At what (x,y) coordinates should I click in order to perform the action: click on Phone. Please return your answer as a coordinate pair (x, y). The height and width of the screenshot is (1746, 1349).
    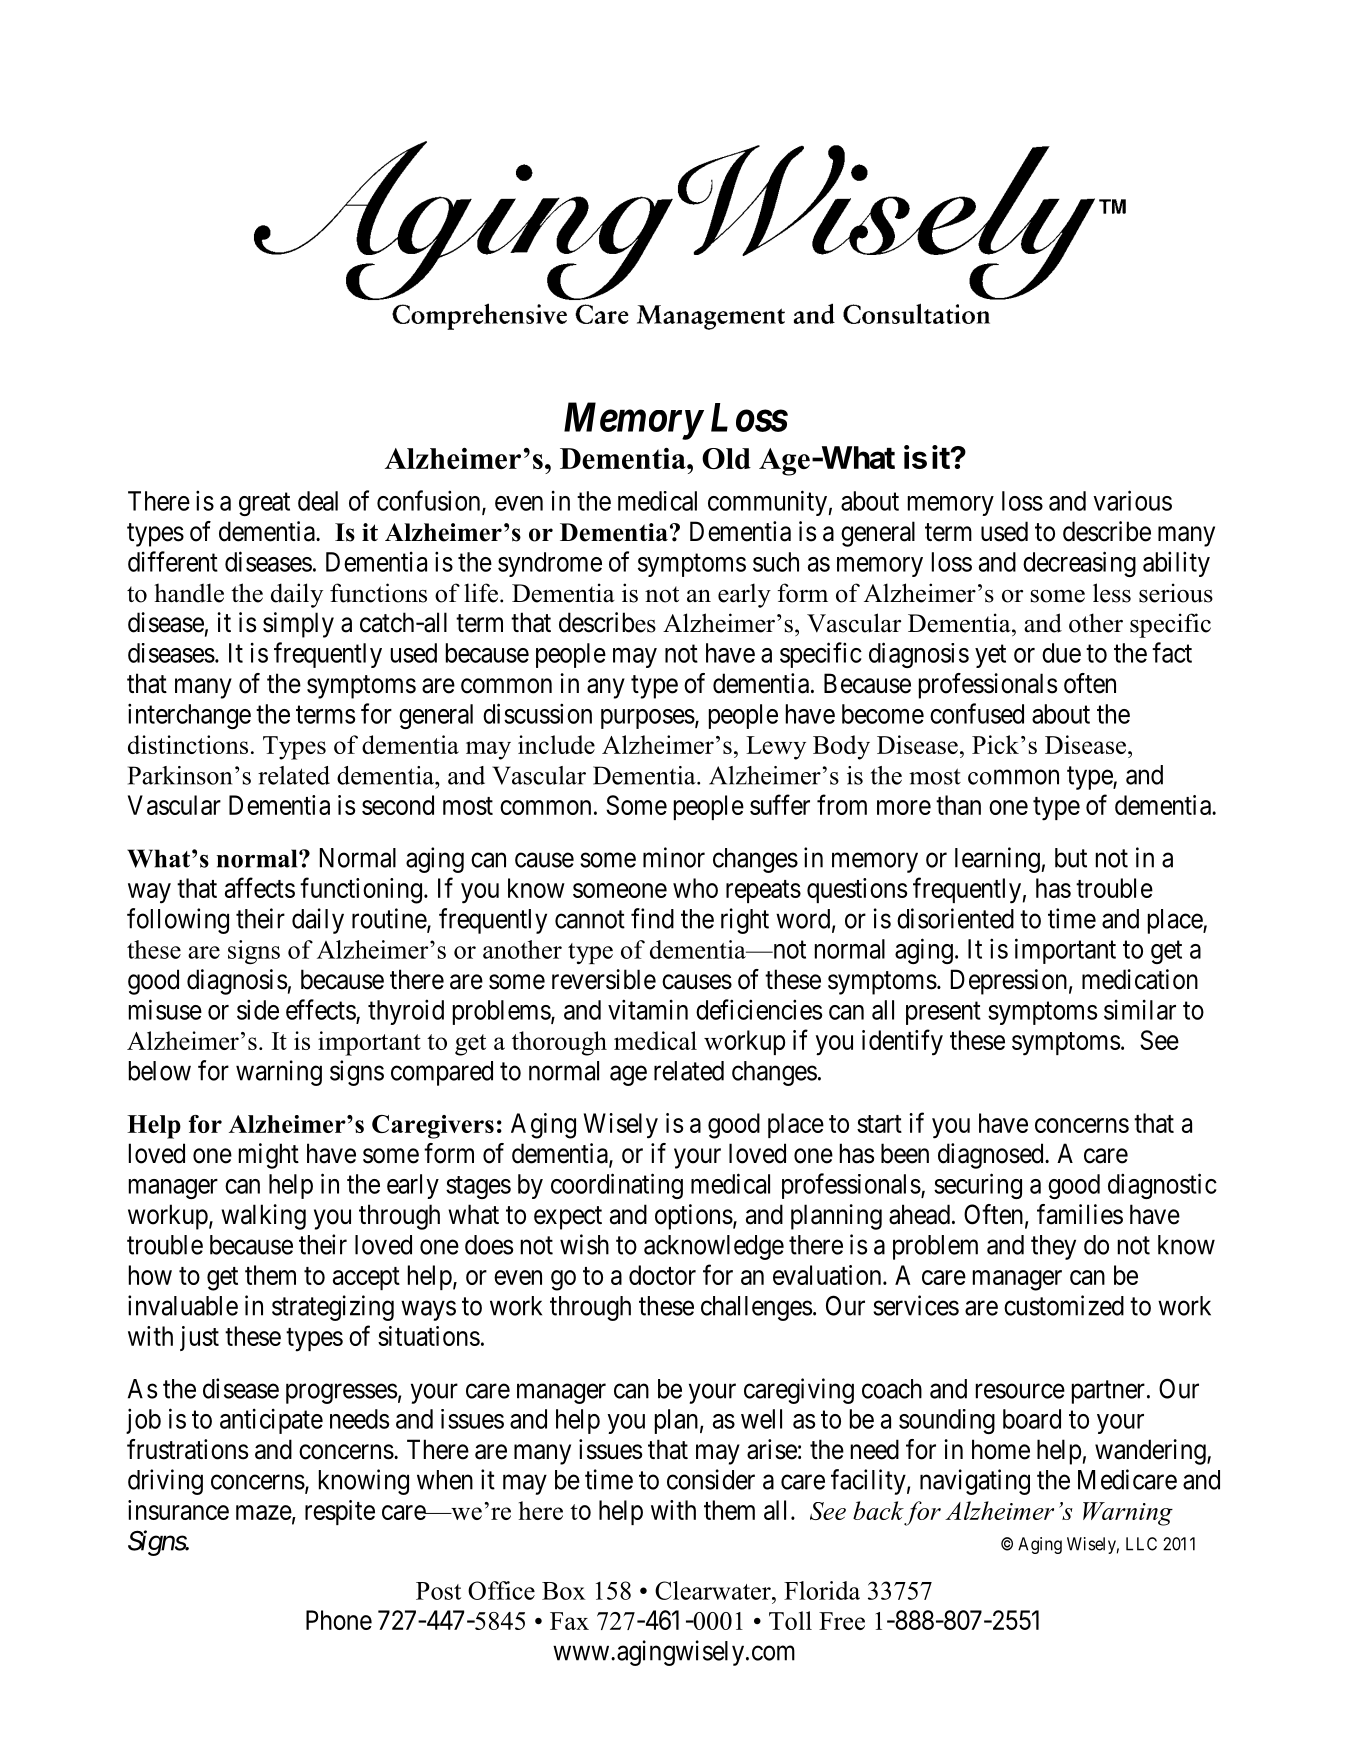
    Looking at the image, I should click on (339, 1620).
